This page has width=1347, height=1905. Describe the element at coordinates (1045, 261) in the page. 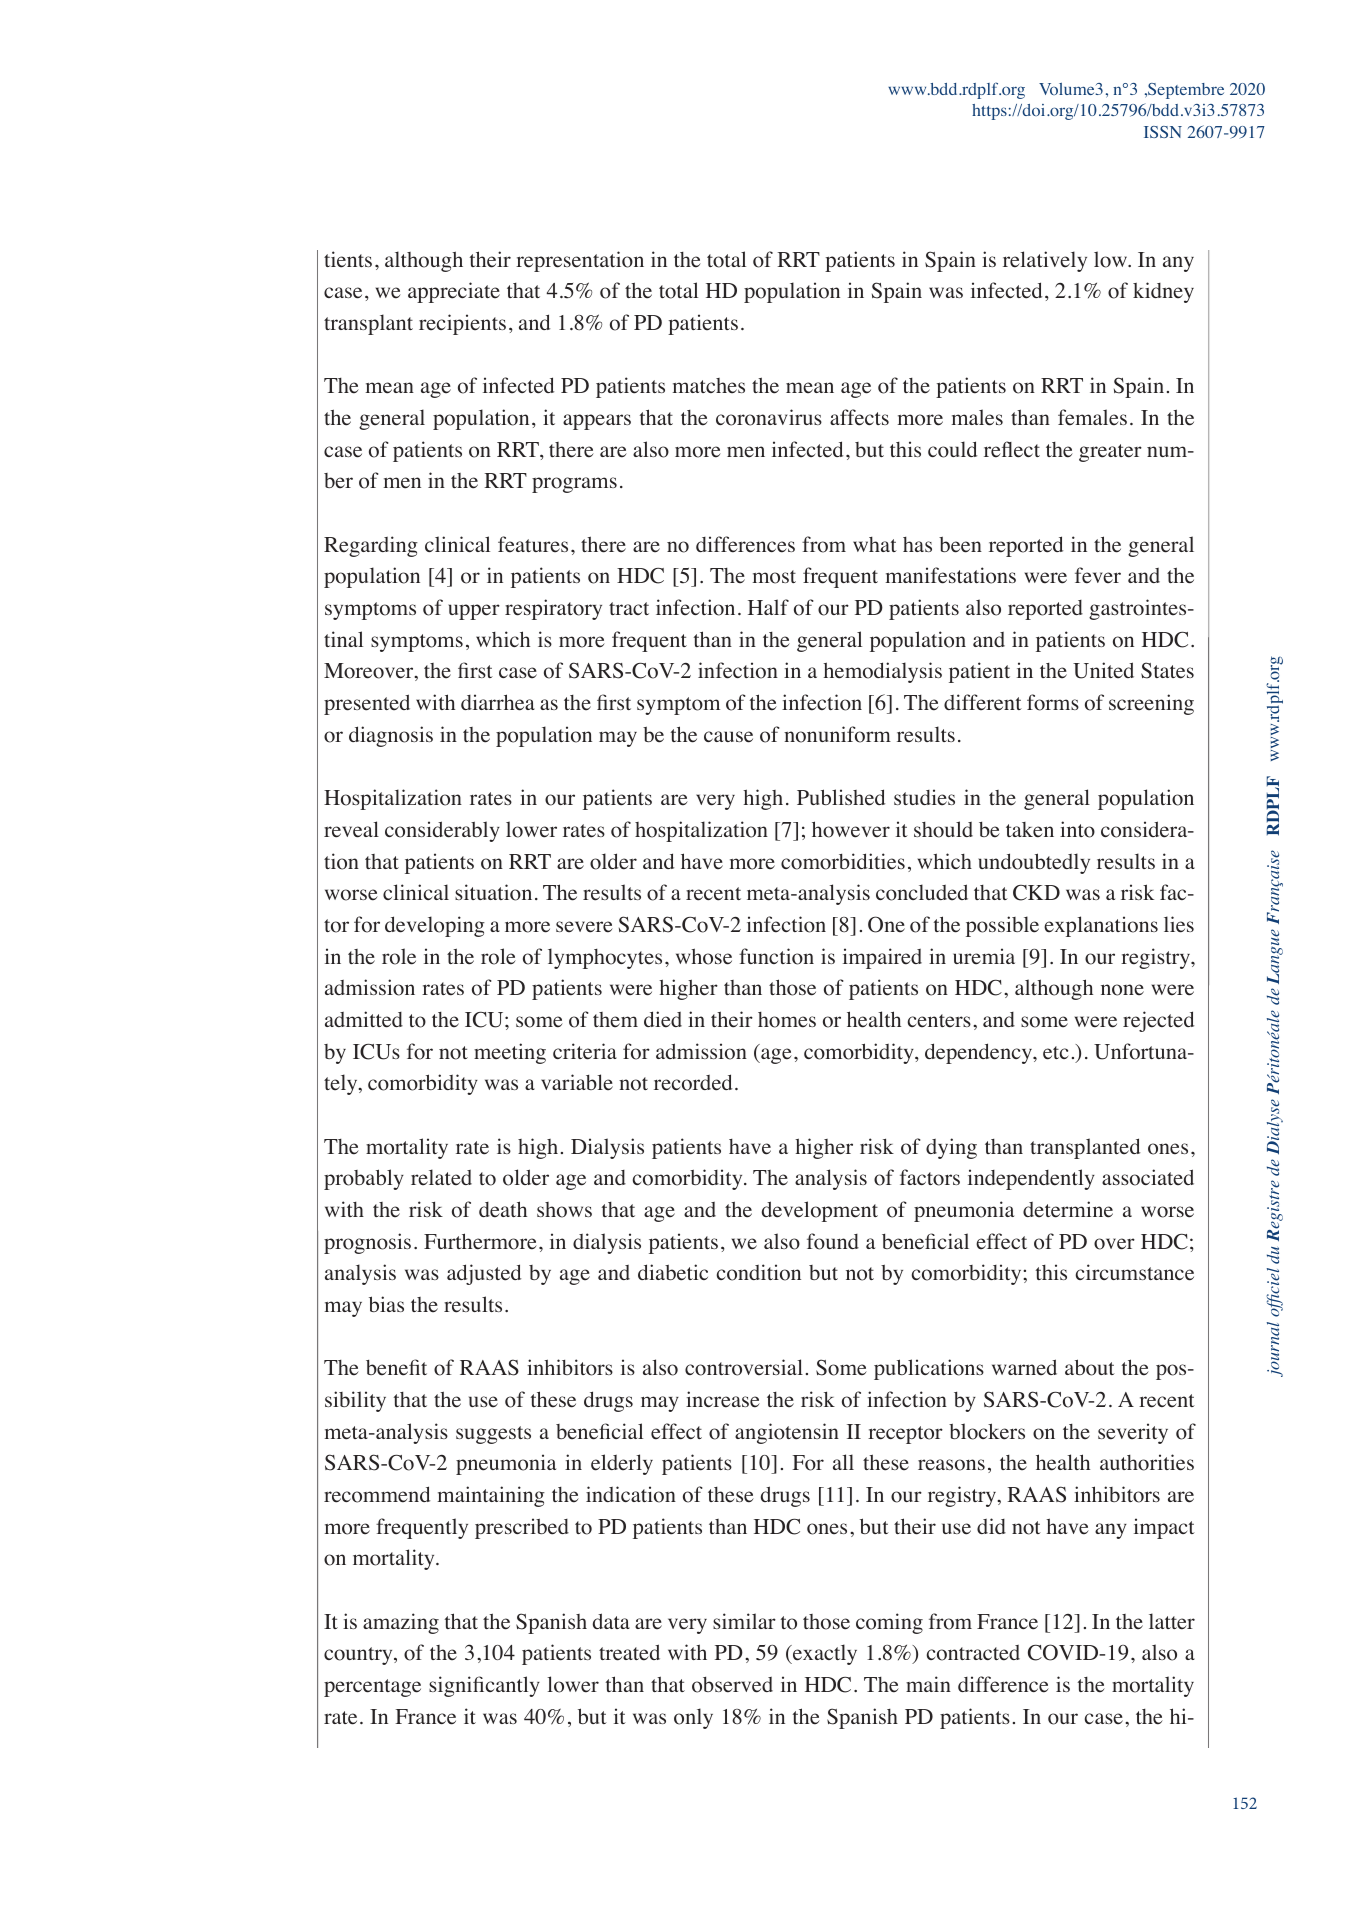

I see `relatively` at that location.
